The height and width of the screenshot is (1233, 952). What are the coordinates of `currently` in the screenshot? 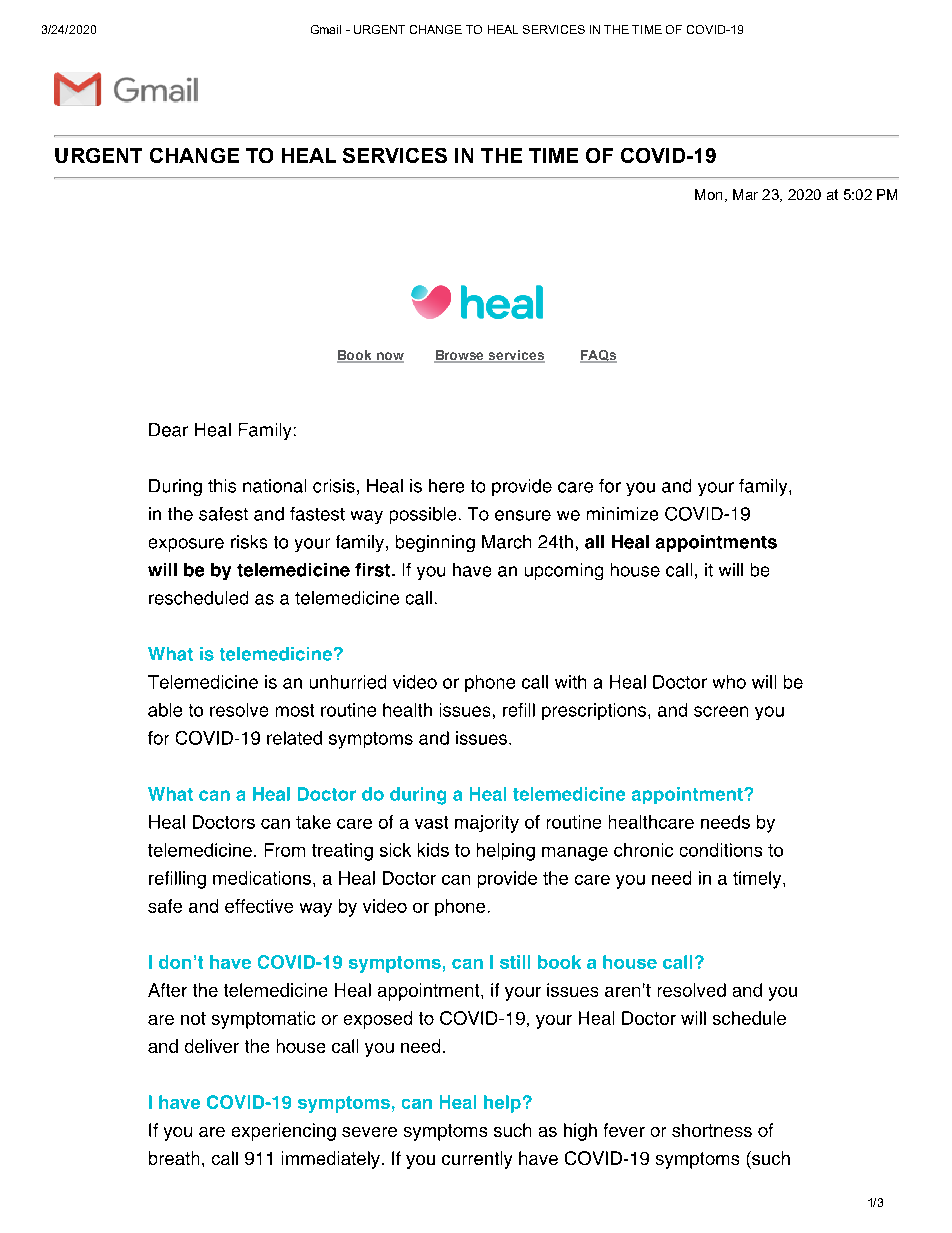 It's located at (477, 1160).
